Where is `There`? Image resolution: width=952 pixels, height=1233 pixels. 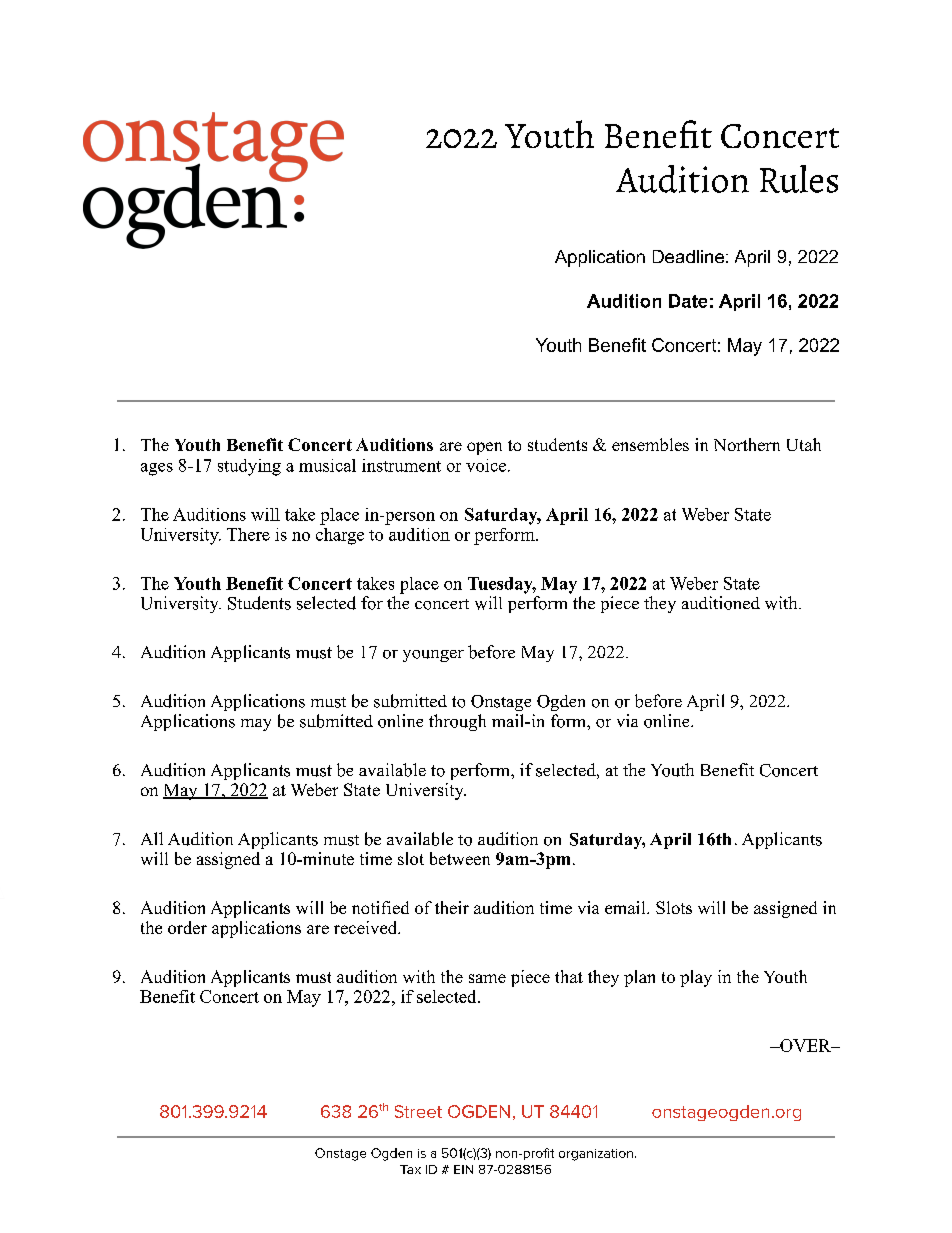 There is located at coordinates (248, 534).
